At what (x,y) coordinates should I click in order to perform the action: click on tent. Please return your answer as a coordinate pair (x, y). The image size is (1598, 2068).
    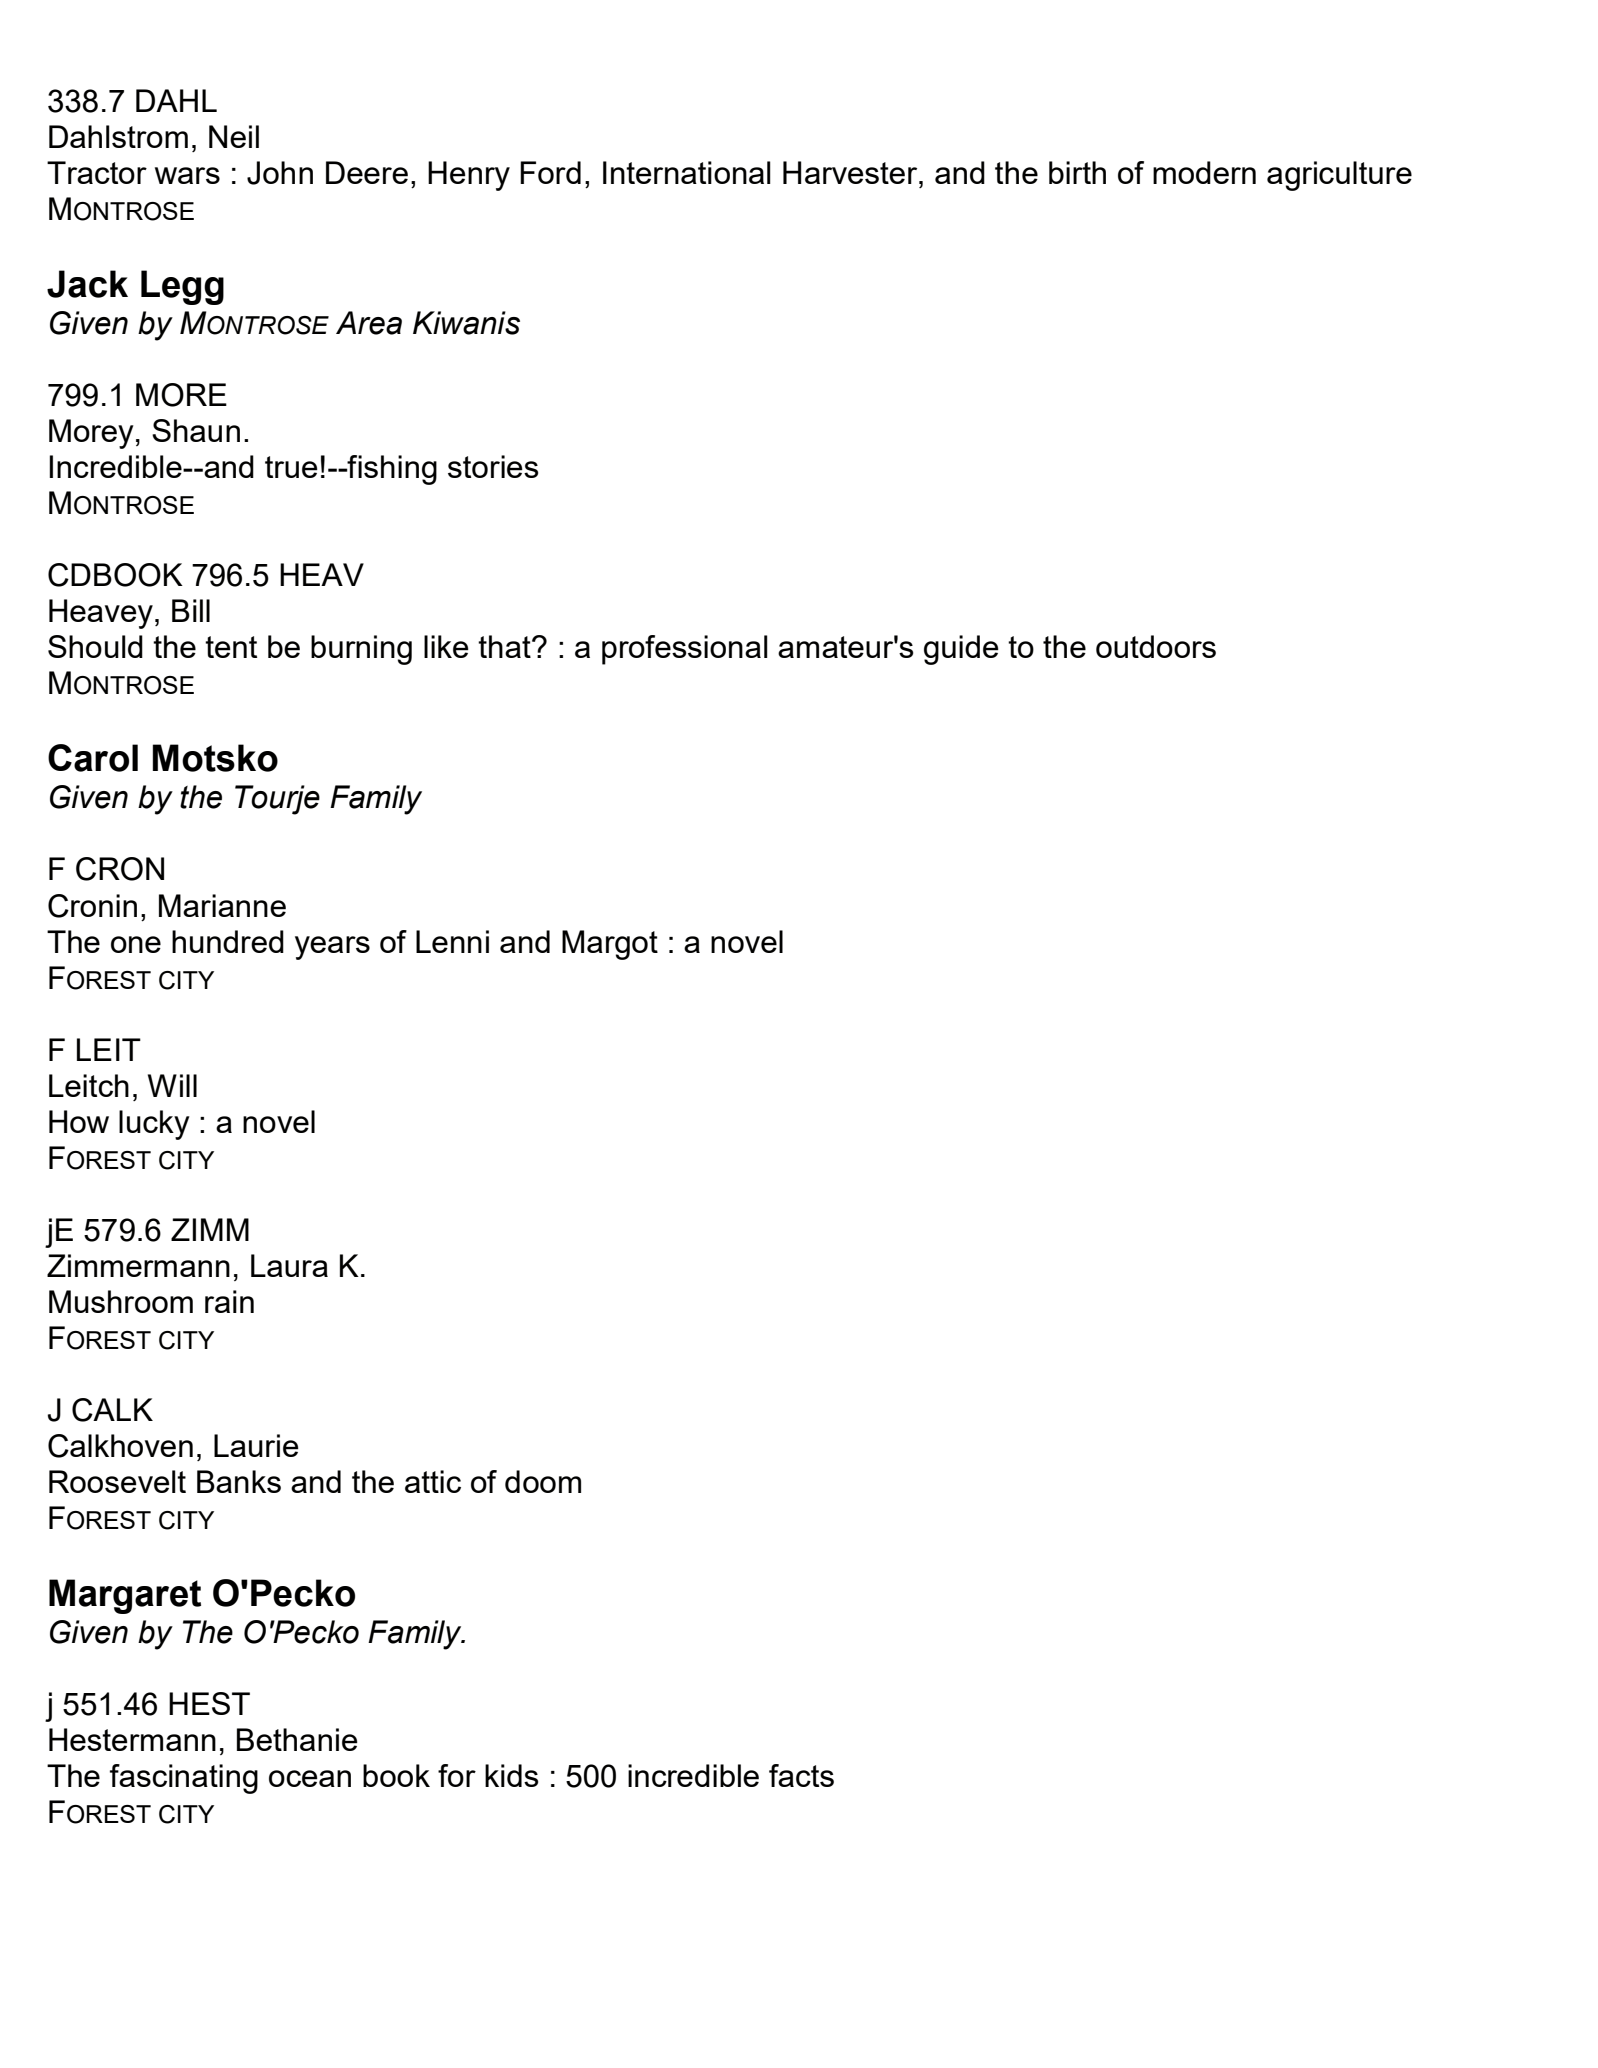
    Looking at the image, I should click on (231, 647).
